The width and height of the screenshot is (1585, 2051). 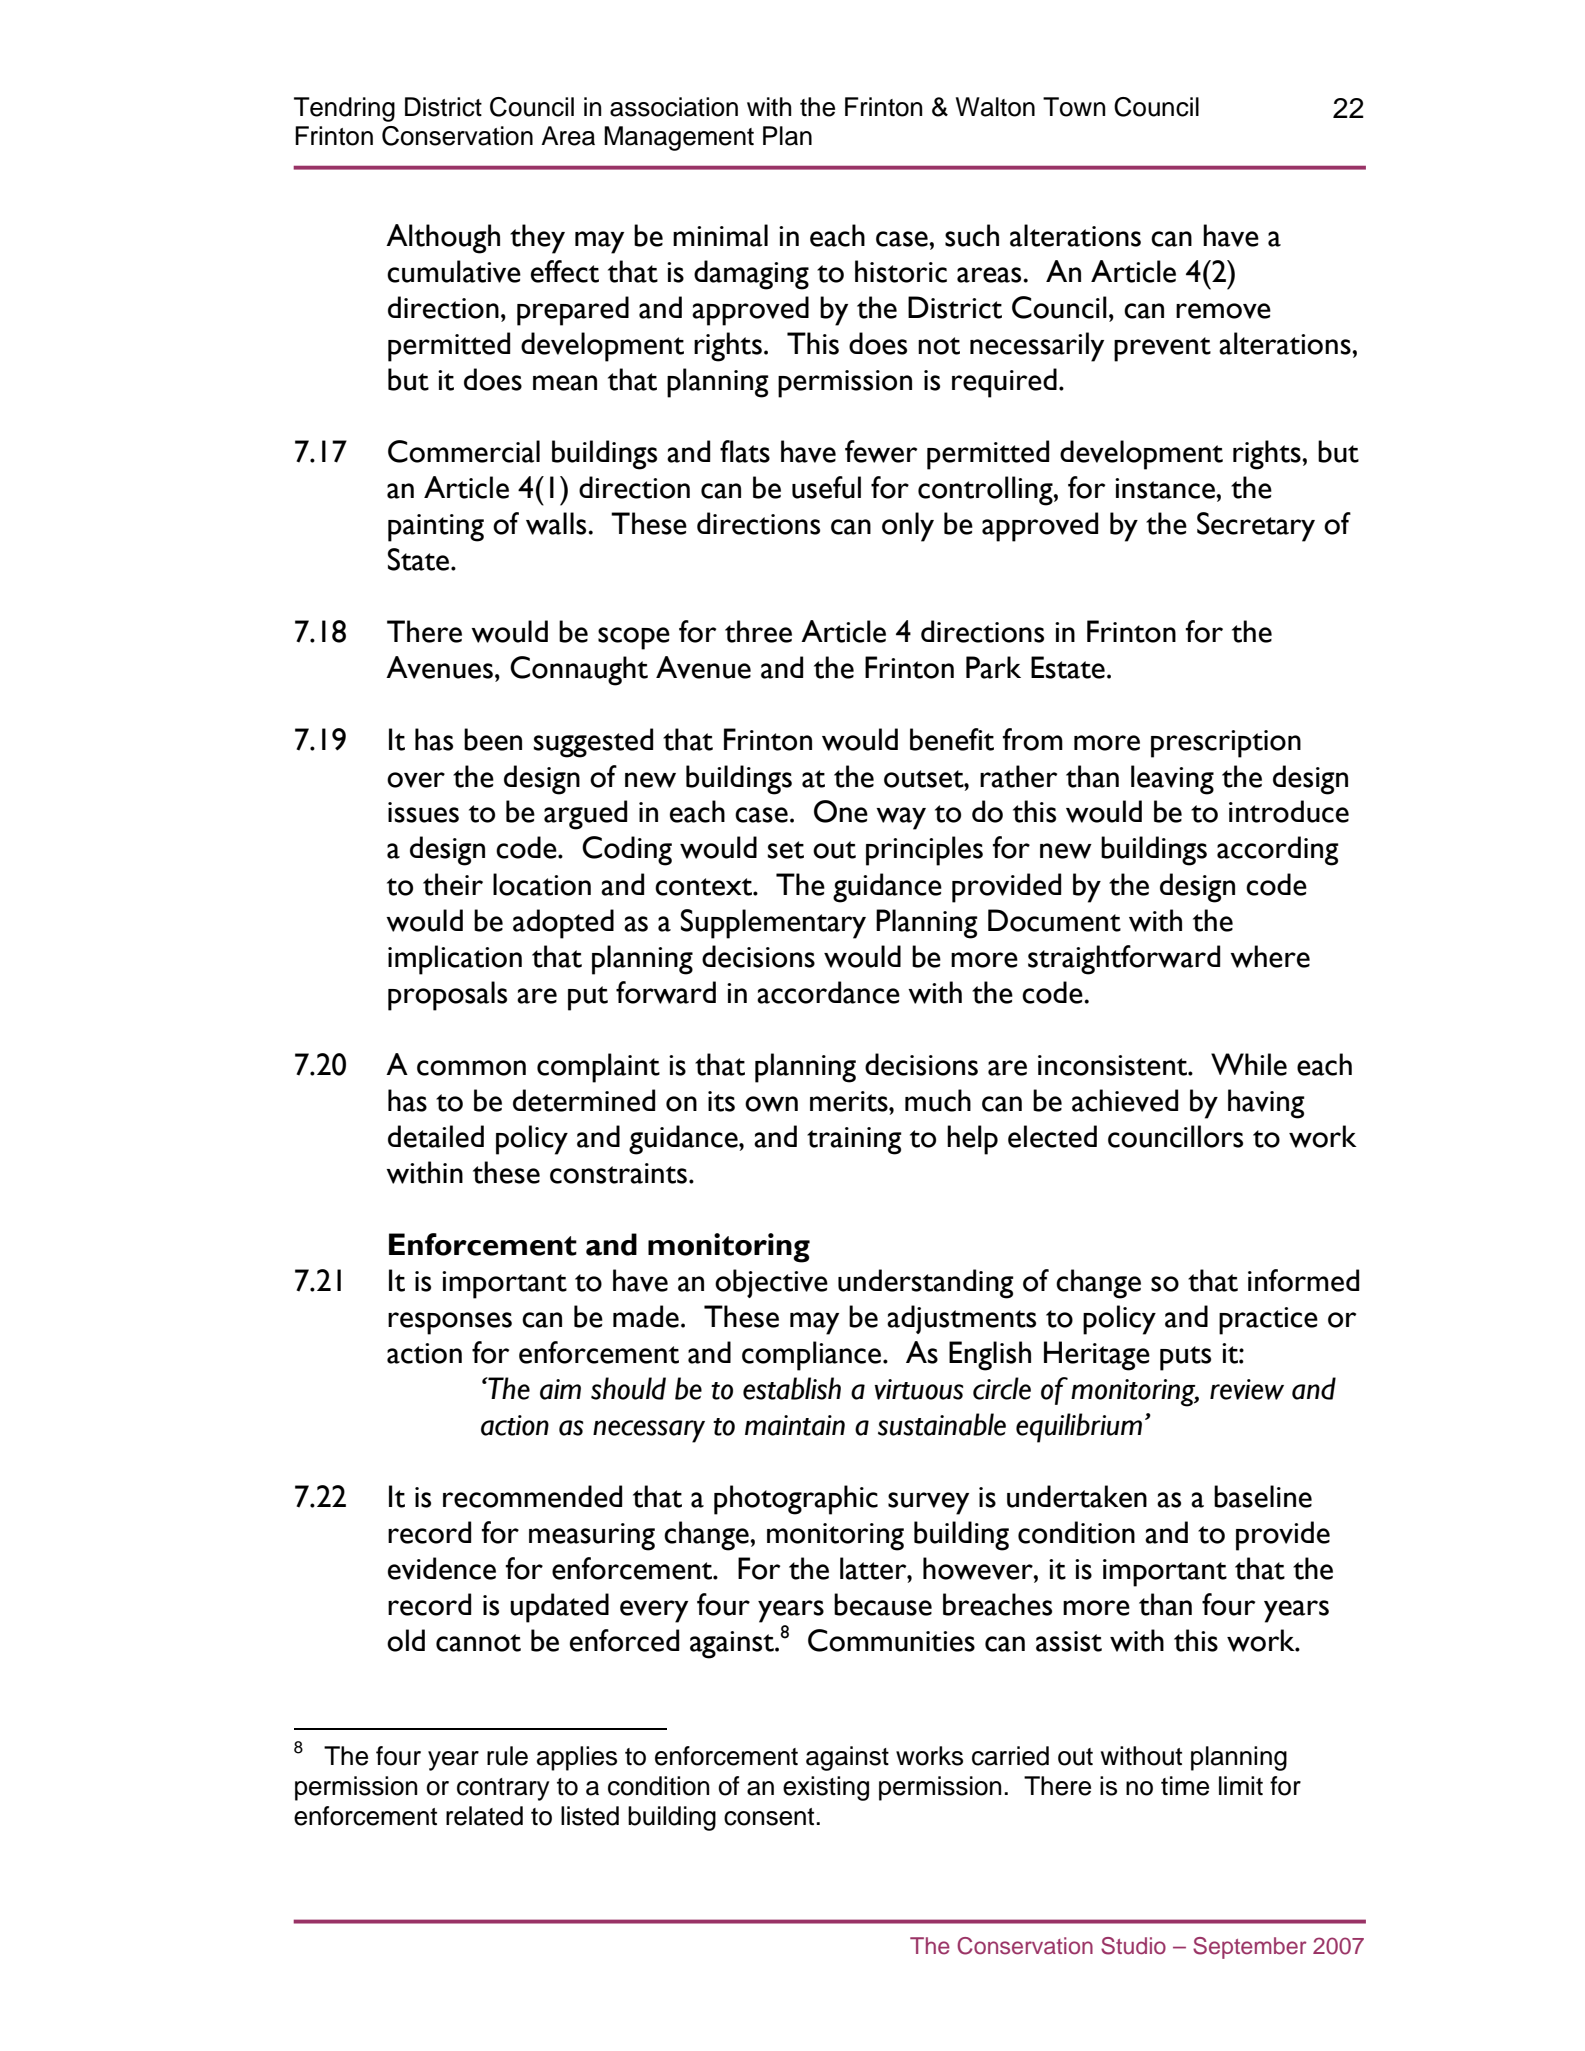 I want to click on Secretary, so click(x=1256, y=527).
